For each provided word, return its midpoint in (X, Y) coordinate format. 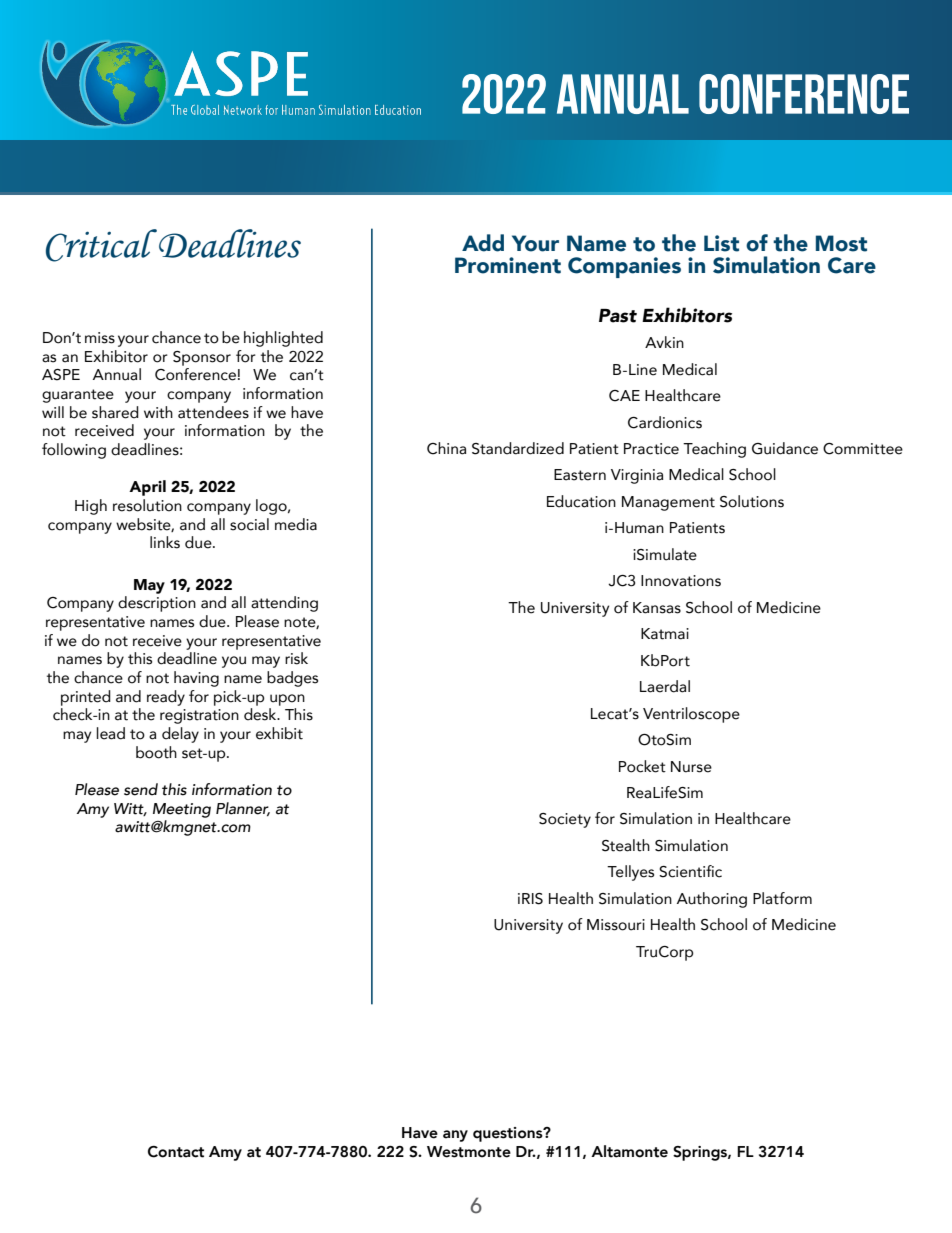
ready (166, 698)
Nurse (691, 767)
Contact (176, 1152)
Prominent (508, 265)
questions (509, 1134)
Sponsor (202, 358)
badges (292, 679)
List (721, 243)
